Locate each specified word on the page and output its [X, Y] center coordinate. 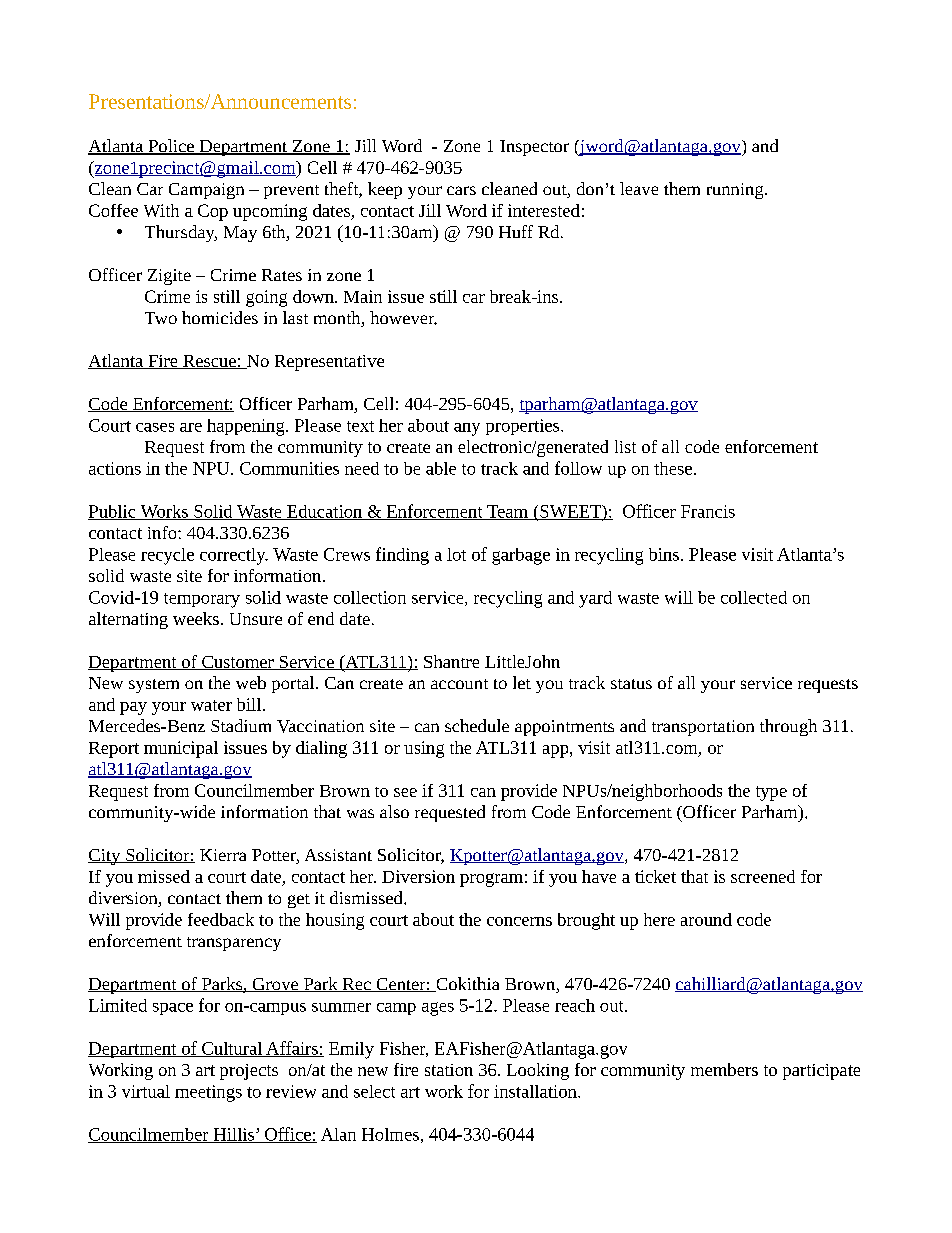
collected [754, 597]
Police [171, 147]
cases [155, 427]
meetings [208, 1093]
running [736, 191]
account [459, 684]
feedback [221, 919]
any [467, 429]
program [491, 880]
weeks [196, 618]
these [673, 468]
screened [763, 876]
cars [461, 190]
